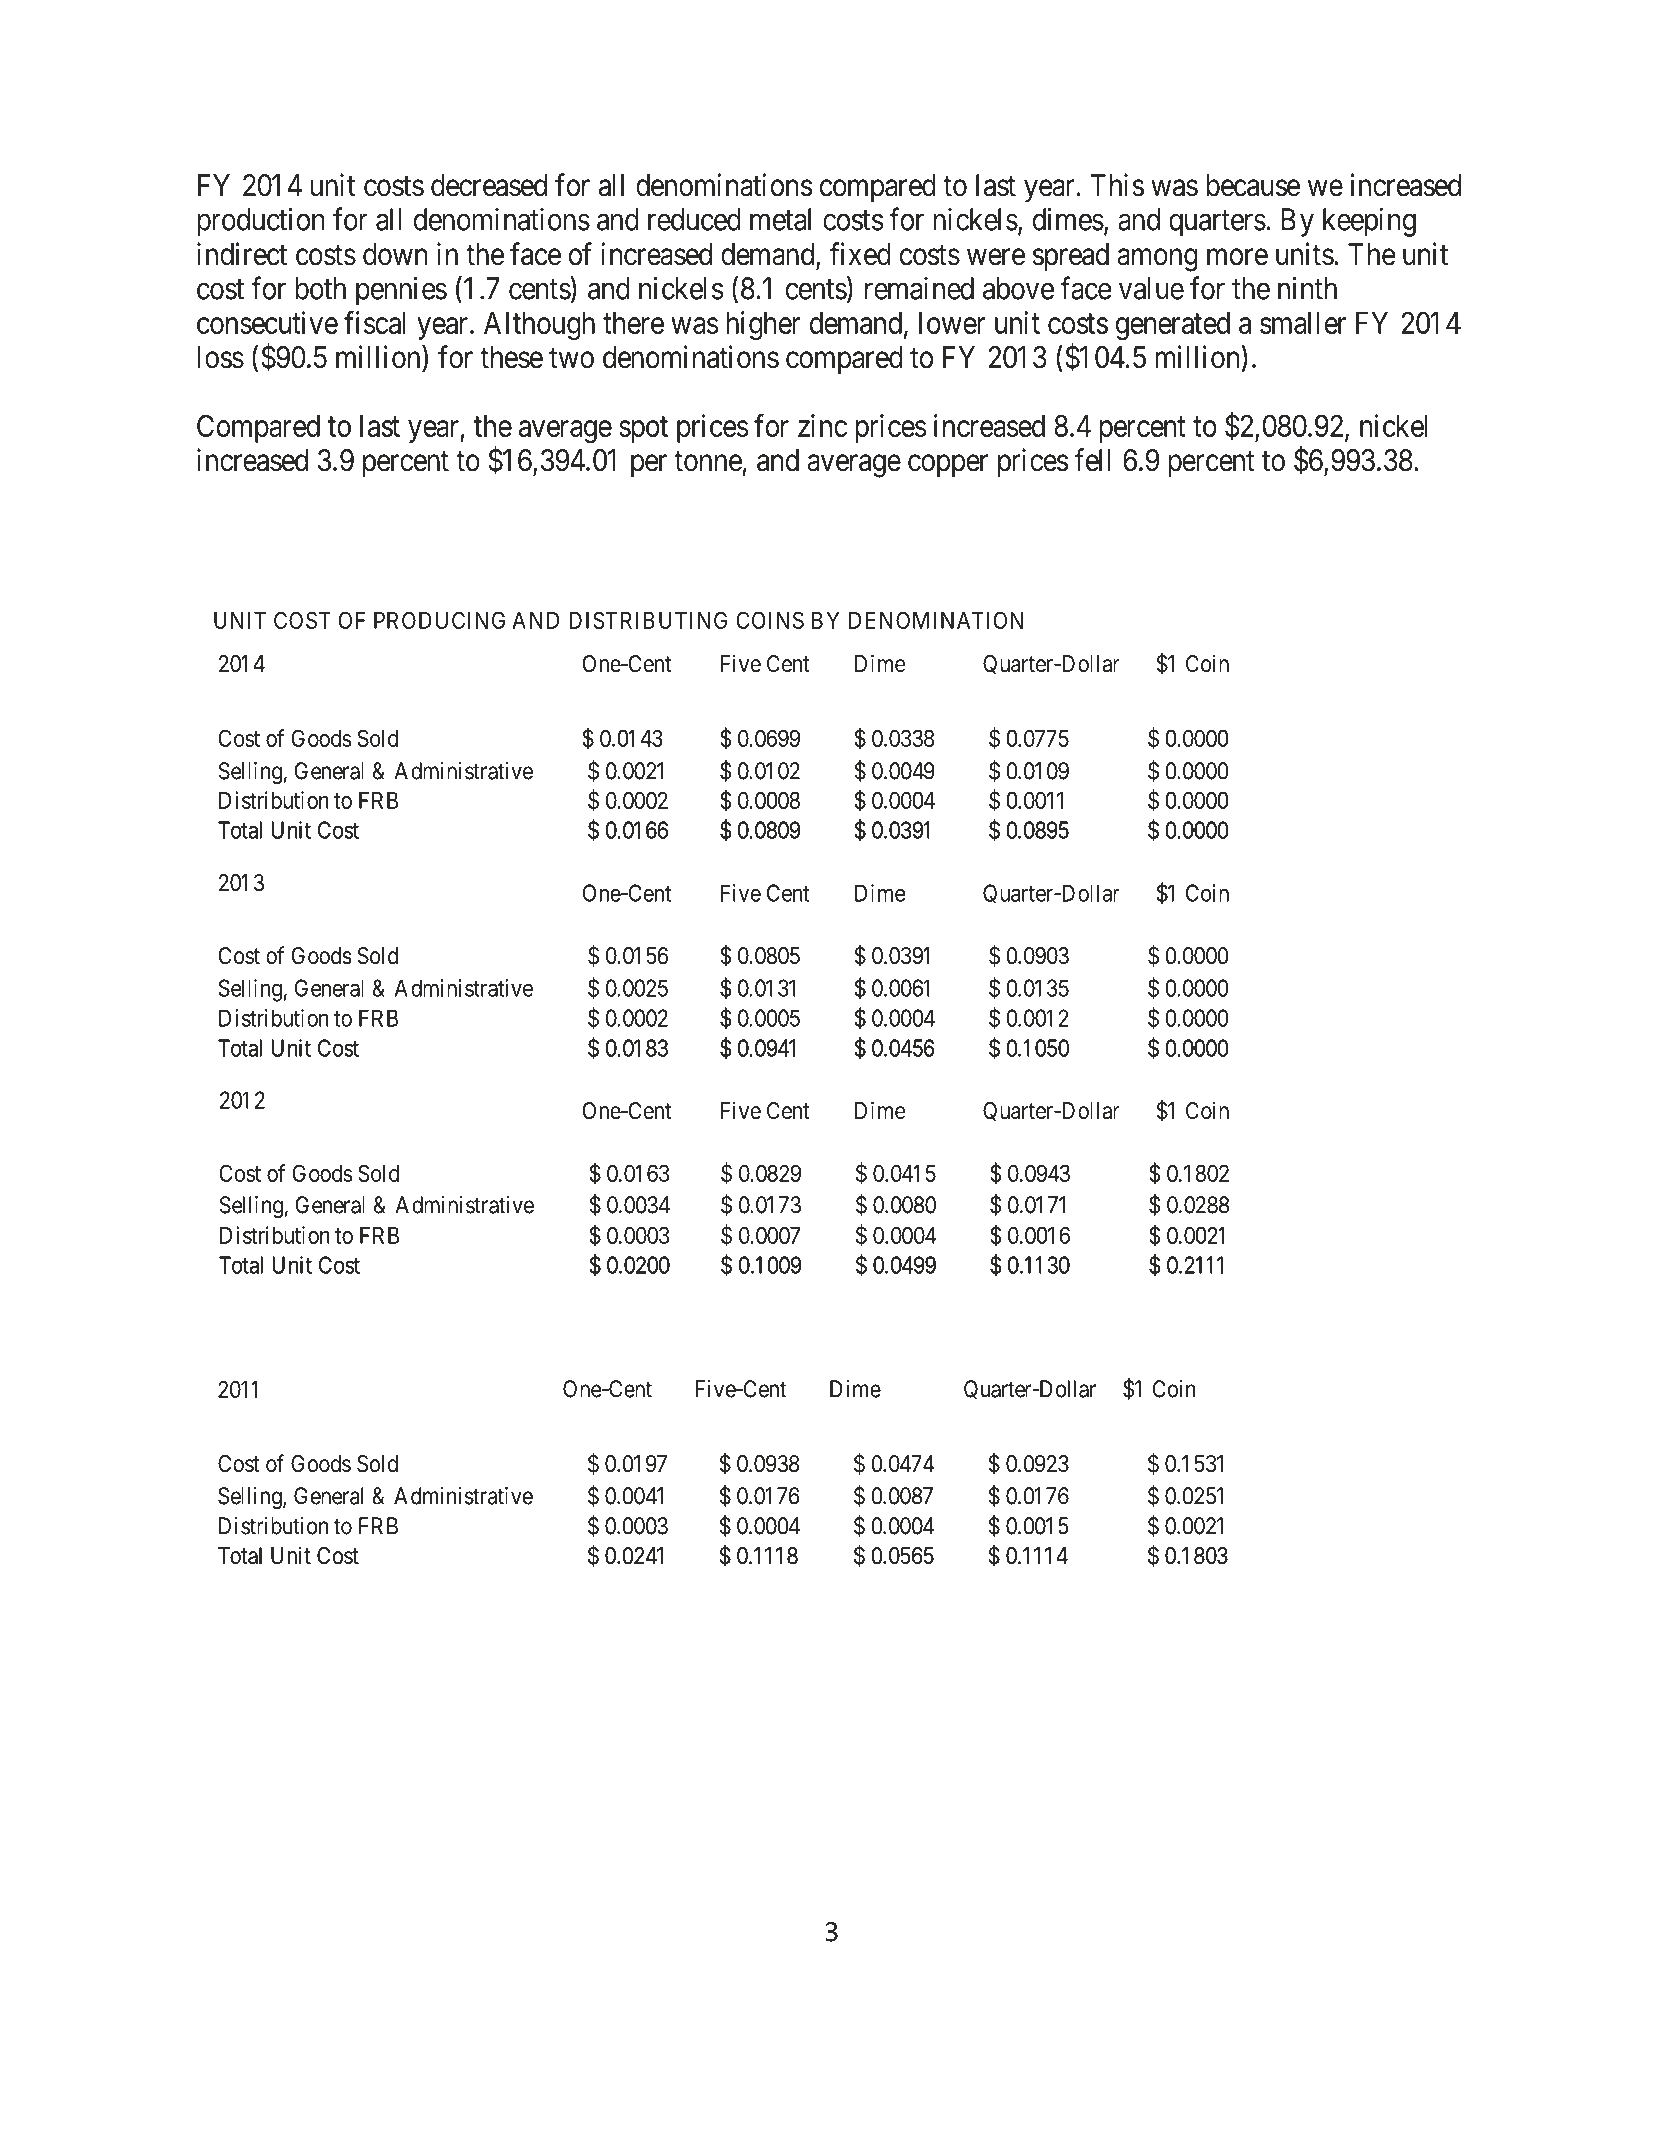 This screenshot has height=2153, width=1663. I want to click on PRODUCING, so click(439, 620).
